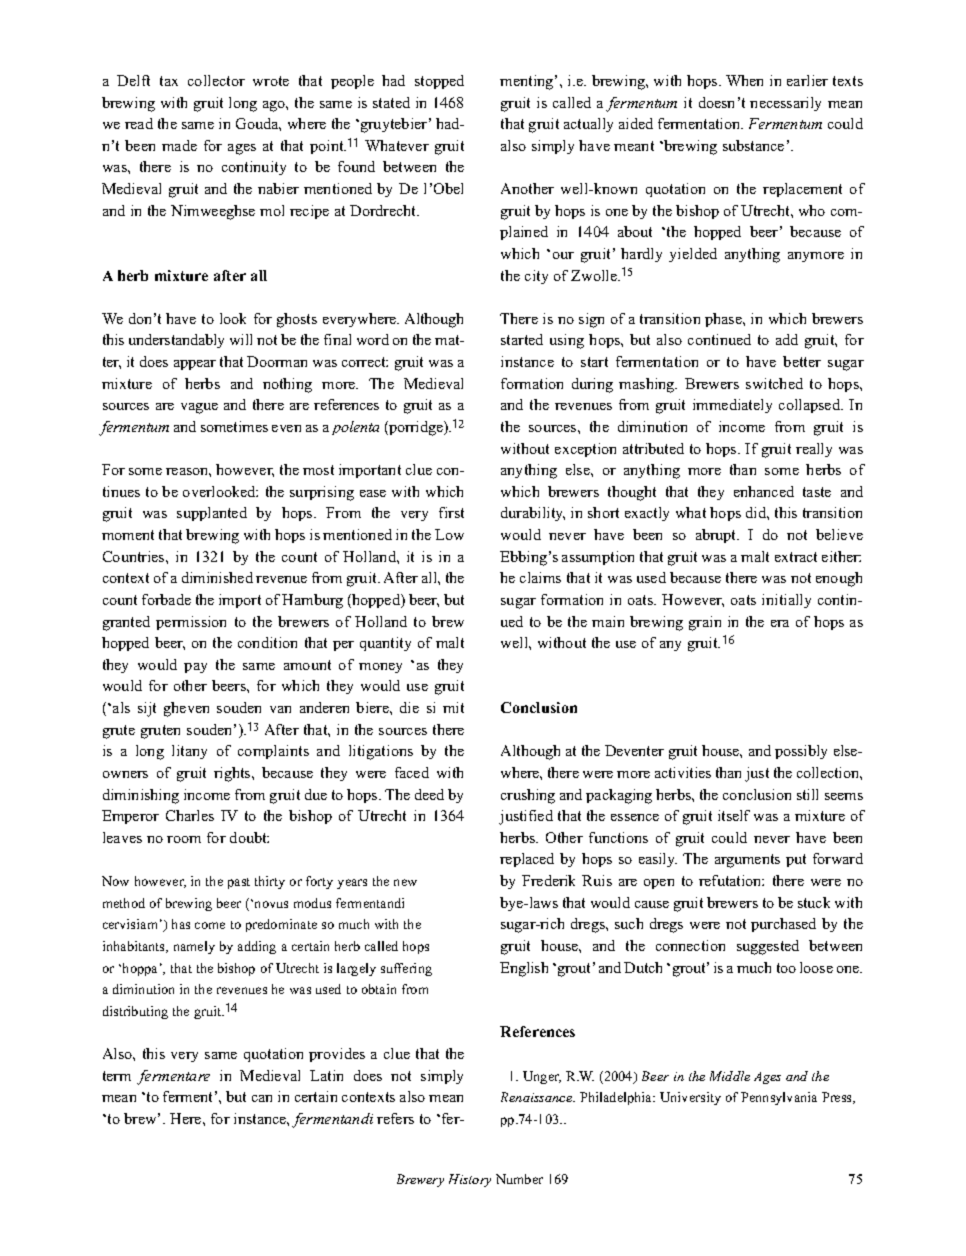  Describe the element at coordinates (734, 815) in the screenshot. I see `itself` at that location.
